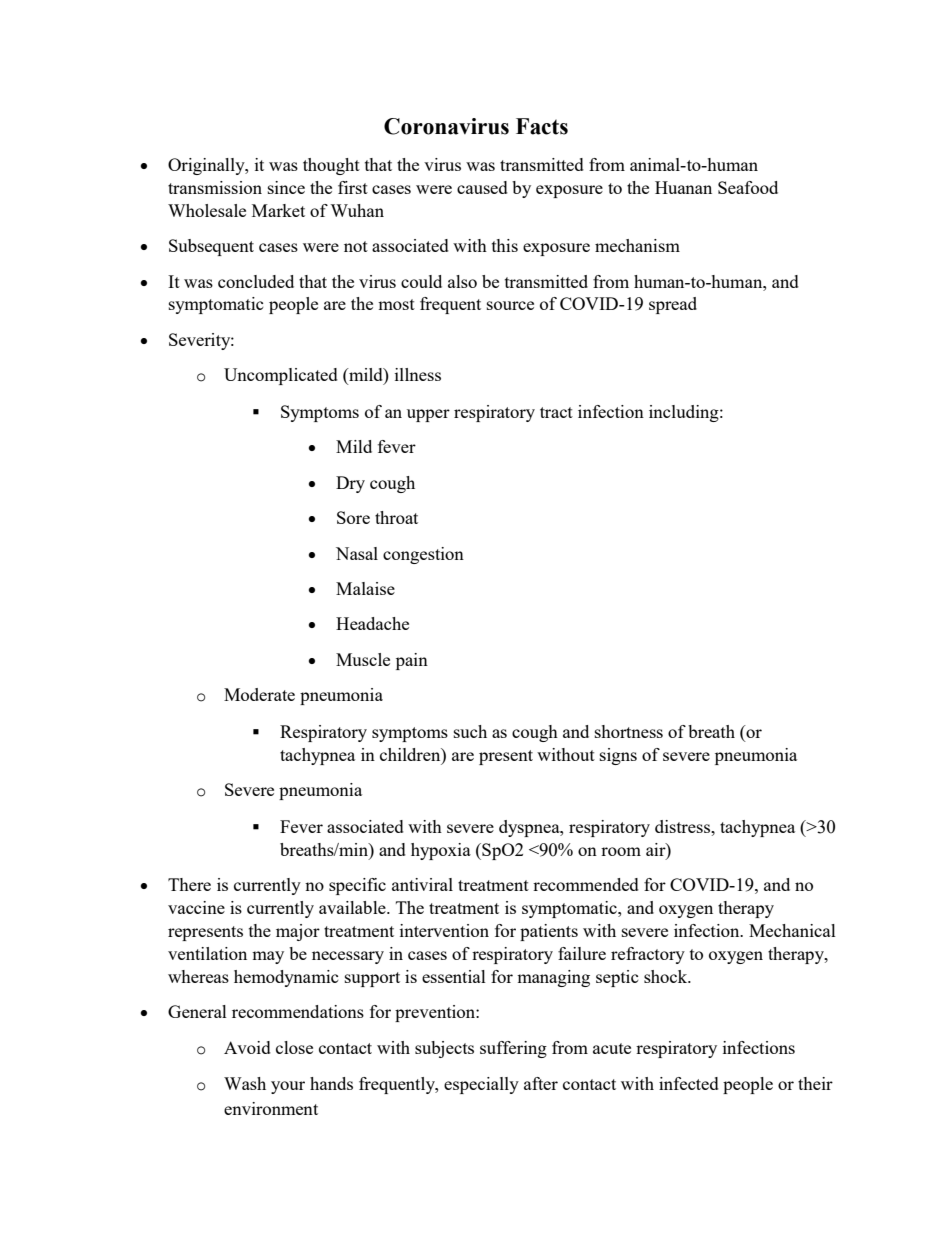 This document has height=1233, width=952. What do you see at coordinates (629, 731) in the document?
I see `shortness` at bounding box center [629, 731].
